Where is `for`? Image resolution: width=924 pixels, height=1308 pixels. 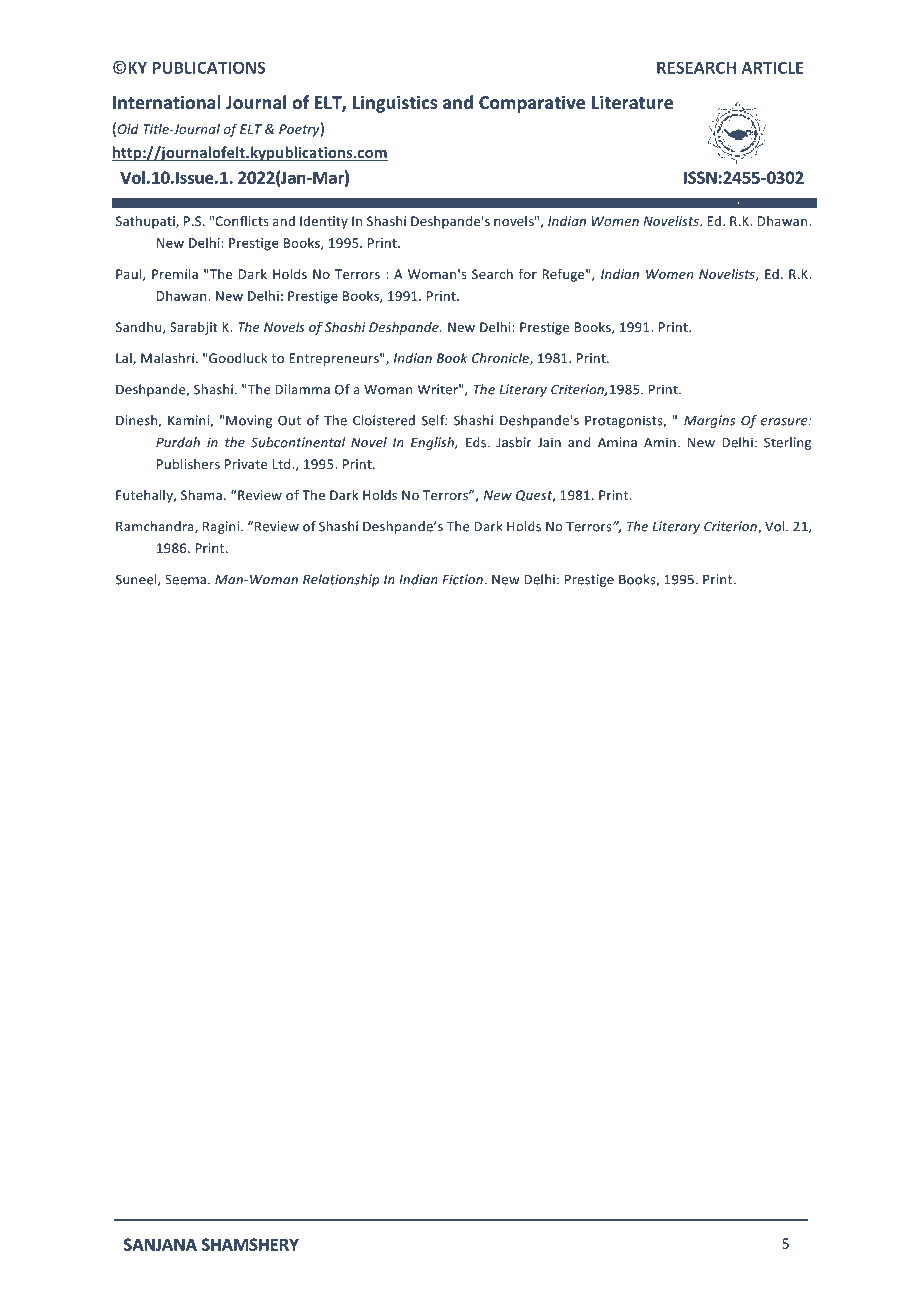
for is located at coordinates (528, 274).
